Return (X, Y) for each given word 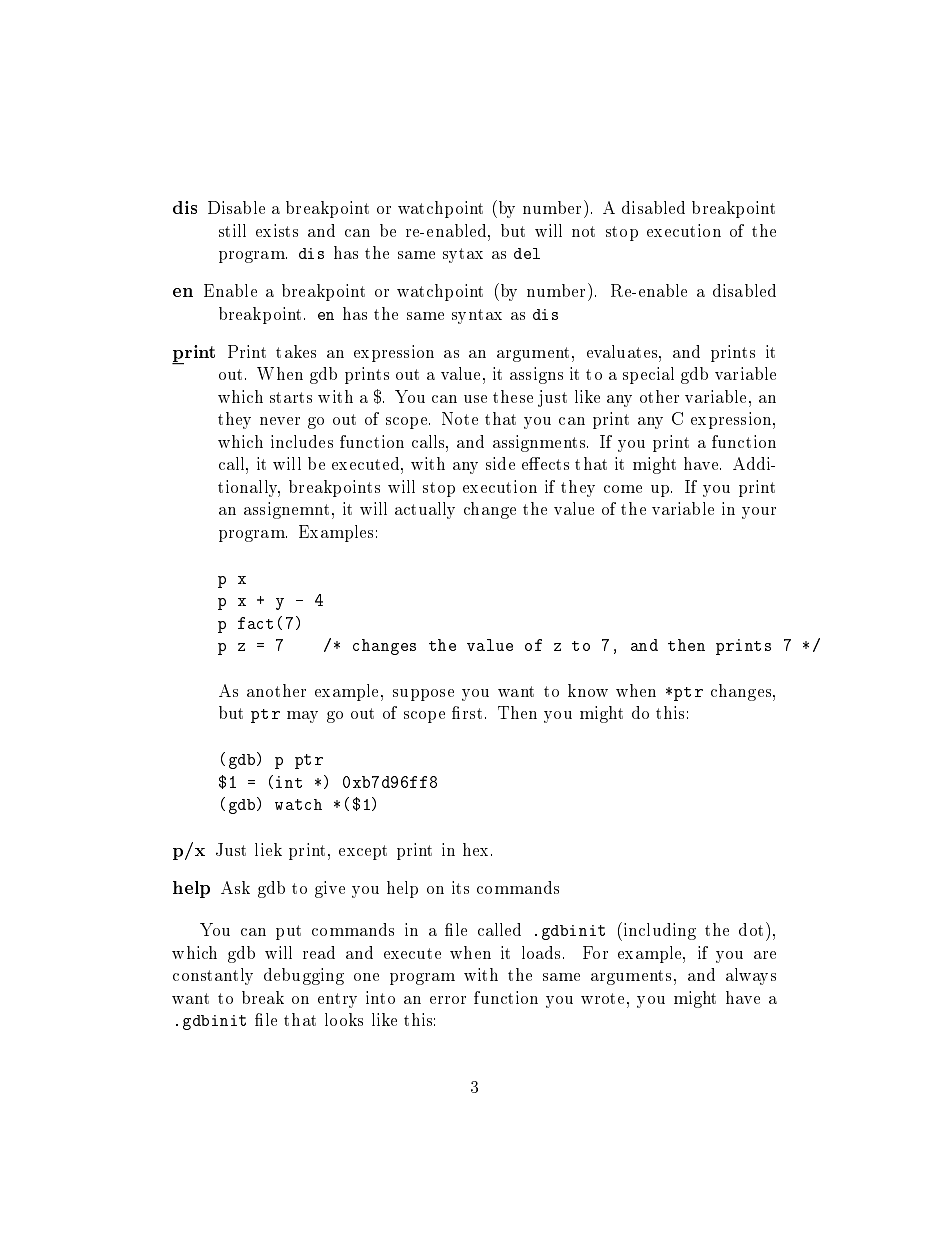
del (527, 253)
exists (277, 230)
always (751, 976)
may (302, 717)
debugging (304, 976)
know (588, 690)
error (448, 1000)
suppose (423, 695)
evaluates (623, 351)
